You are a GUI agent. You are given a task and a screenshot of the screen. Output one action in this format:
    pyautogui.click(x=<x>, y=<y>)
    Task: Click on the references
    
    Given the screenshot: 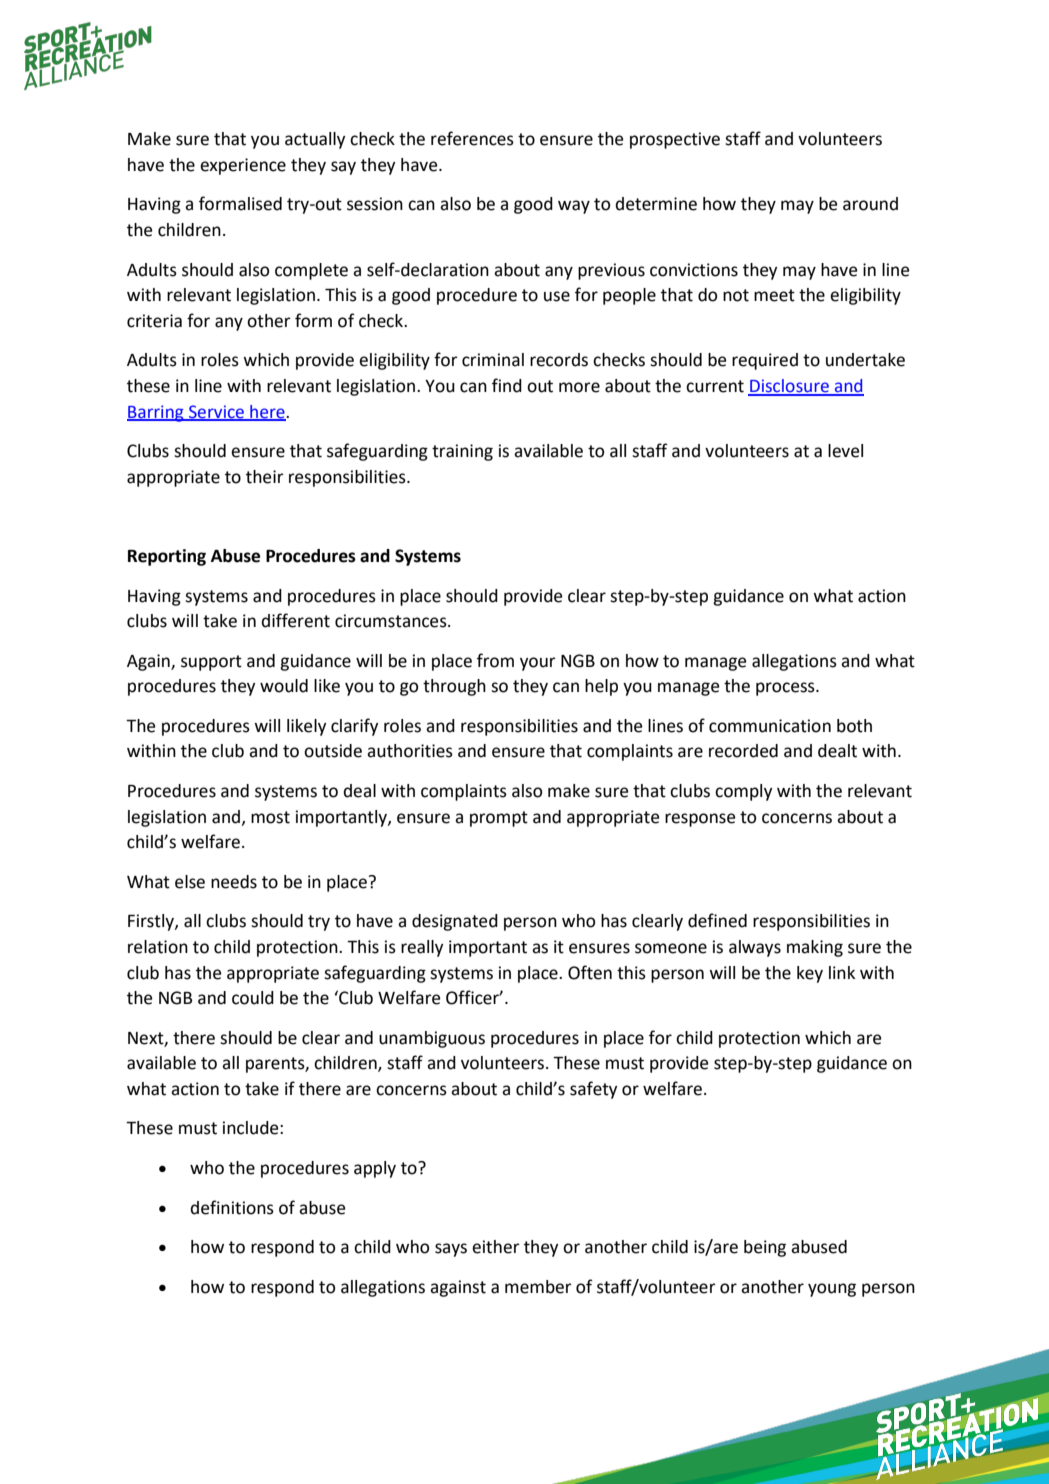 What is the action you would take?
    pyautogui.click(x=472, y=138)
